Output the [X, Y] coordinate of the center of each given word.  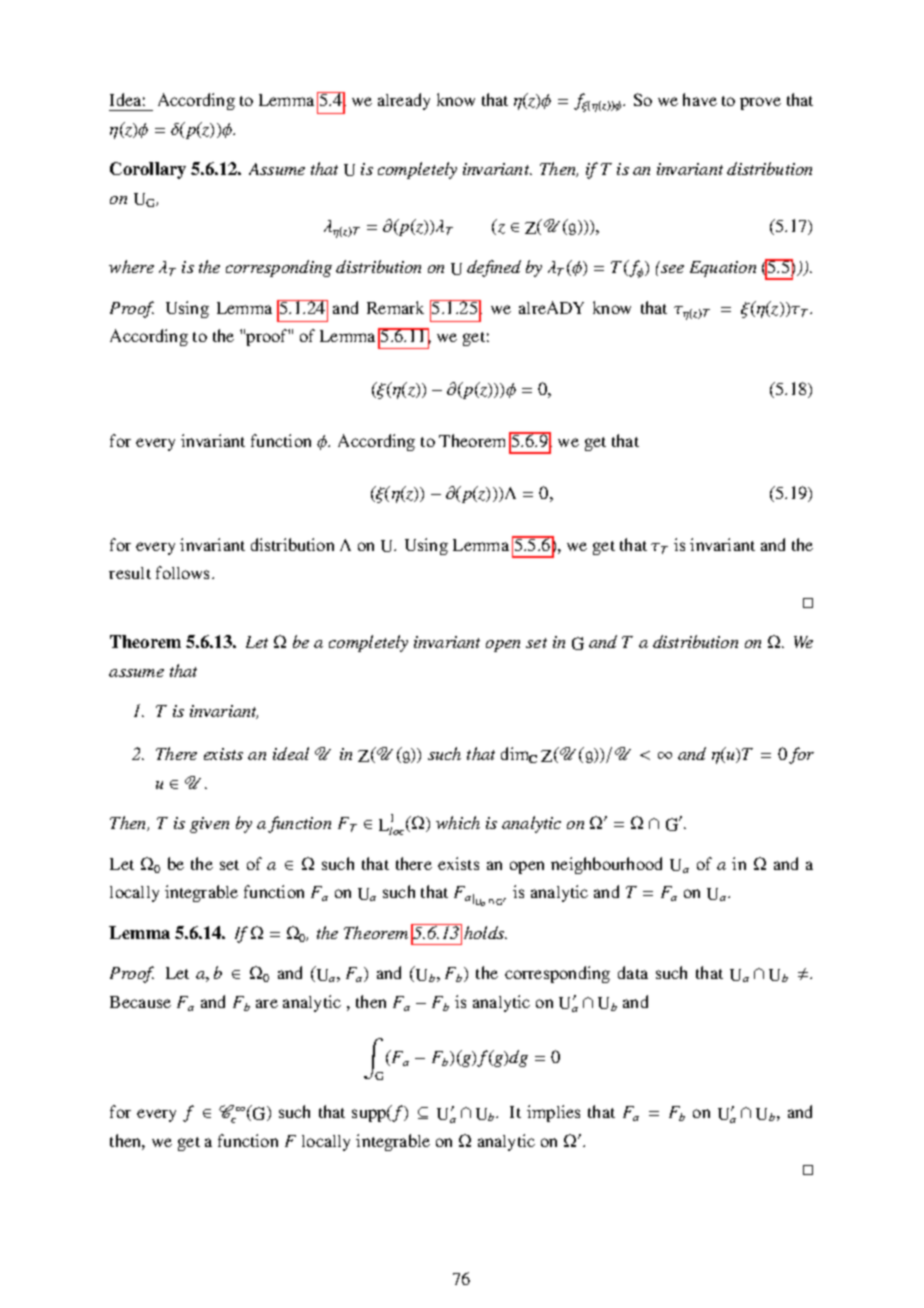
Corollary [148, 170]
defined [494, 268]
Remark [395, 307]
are [267, 1003]
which [458, 822]
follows [184, 572]
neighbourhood [606, 865]
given [209, 825]
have [700, 99]
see [672, 269]
